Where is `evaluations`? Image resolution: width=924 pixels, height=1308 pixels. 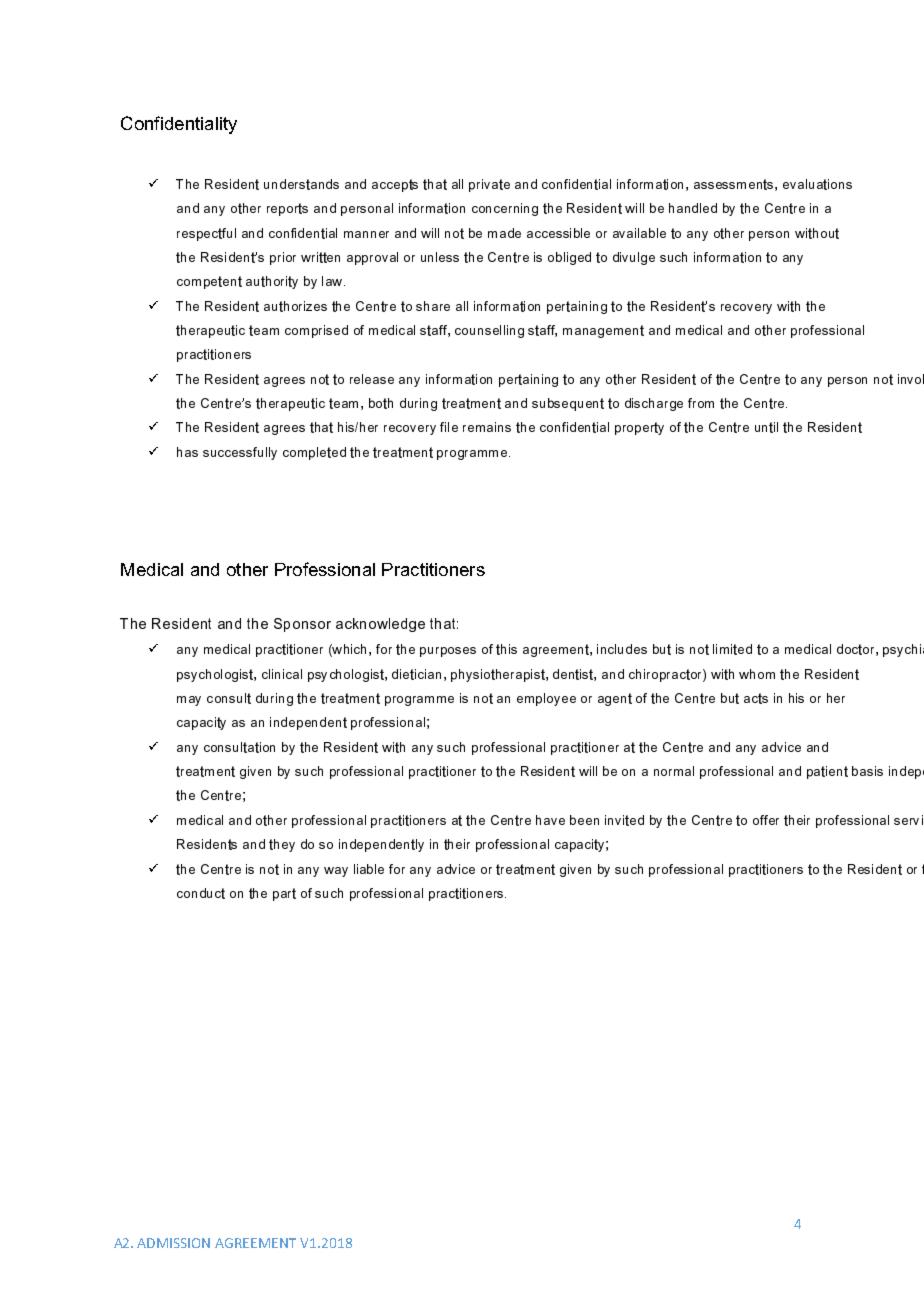 evaluations is located at coordinates (817, 184).
